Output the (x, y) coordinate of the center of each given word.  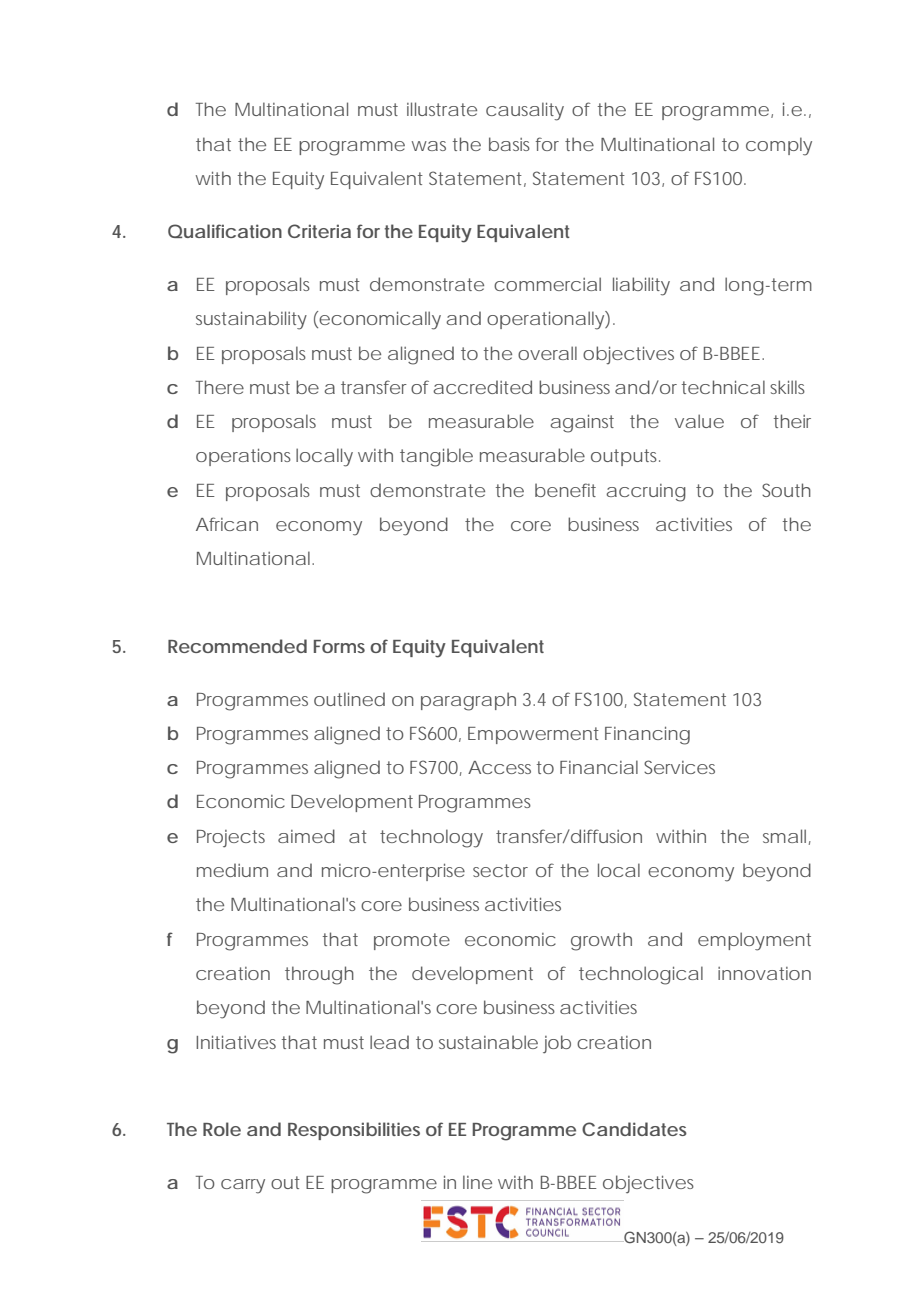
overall (547, 353)
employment (754, 941)
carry (243, 1186)
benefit (565, 490)
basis (509, 144)
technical (723, 387)
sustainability (251, 320)
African (227, 524)
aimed (306, 836)
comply (779, 146)
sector (500, 870)
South (786, 490)
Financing (647, 735)
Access (499, 767)
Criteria (319, 231)
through (319, 975)
